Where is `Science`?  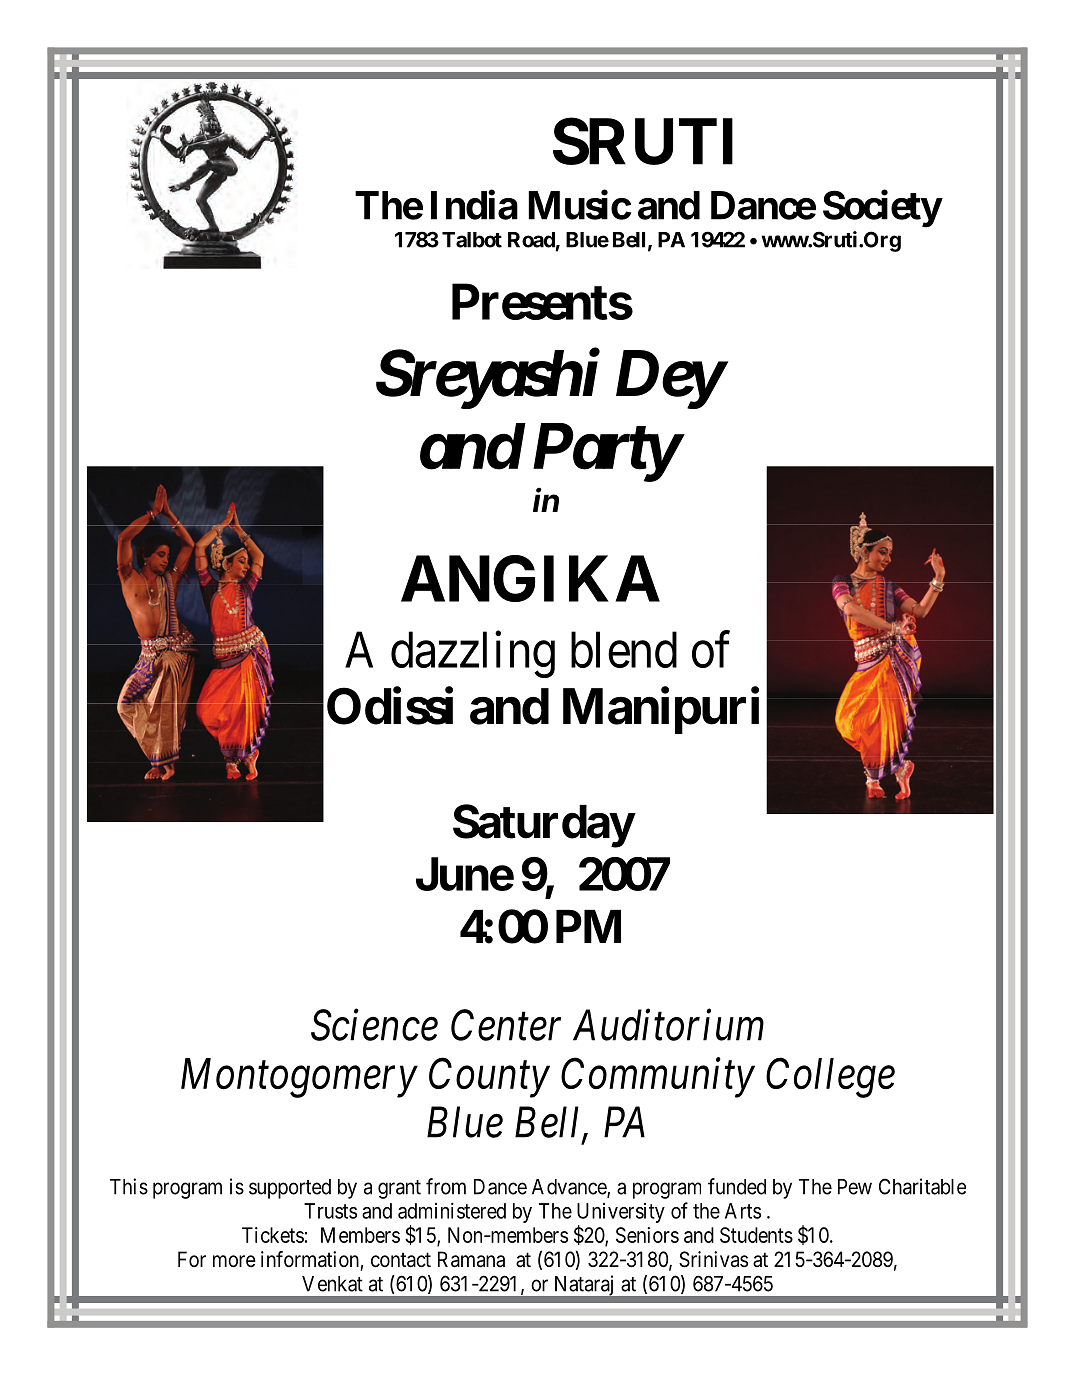
Science is located at coordinates (374, 1025).
